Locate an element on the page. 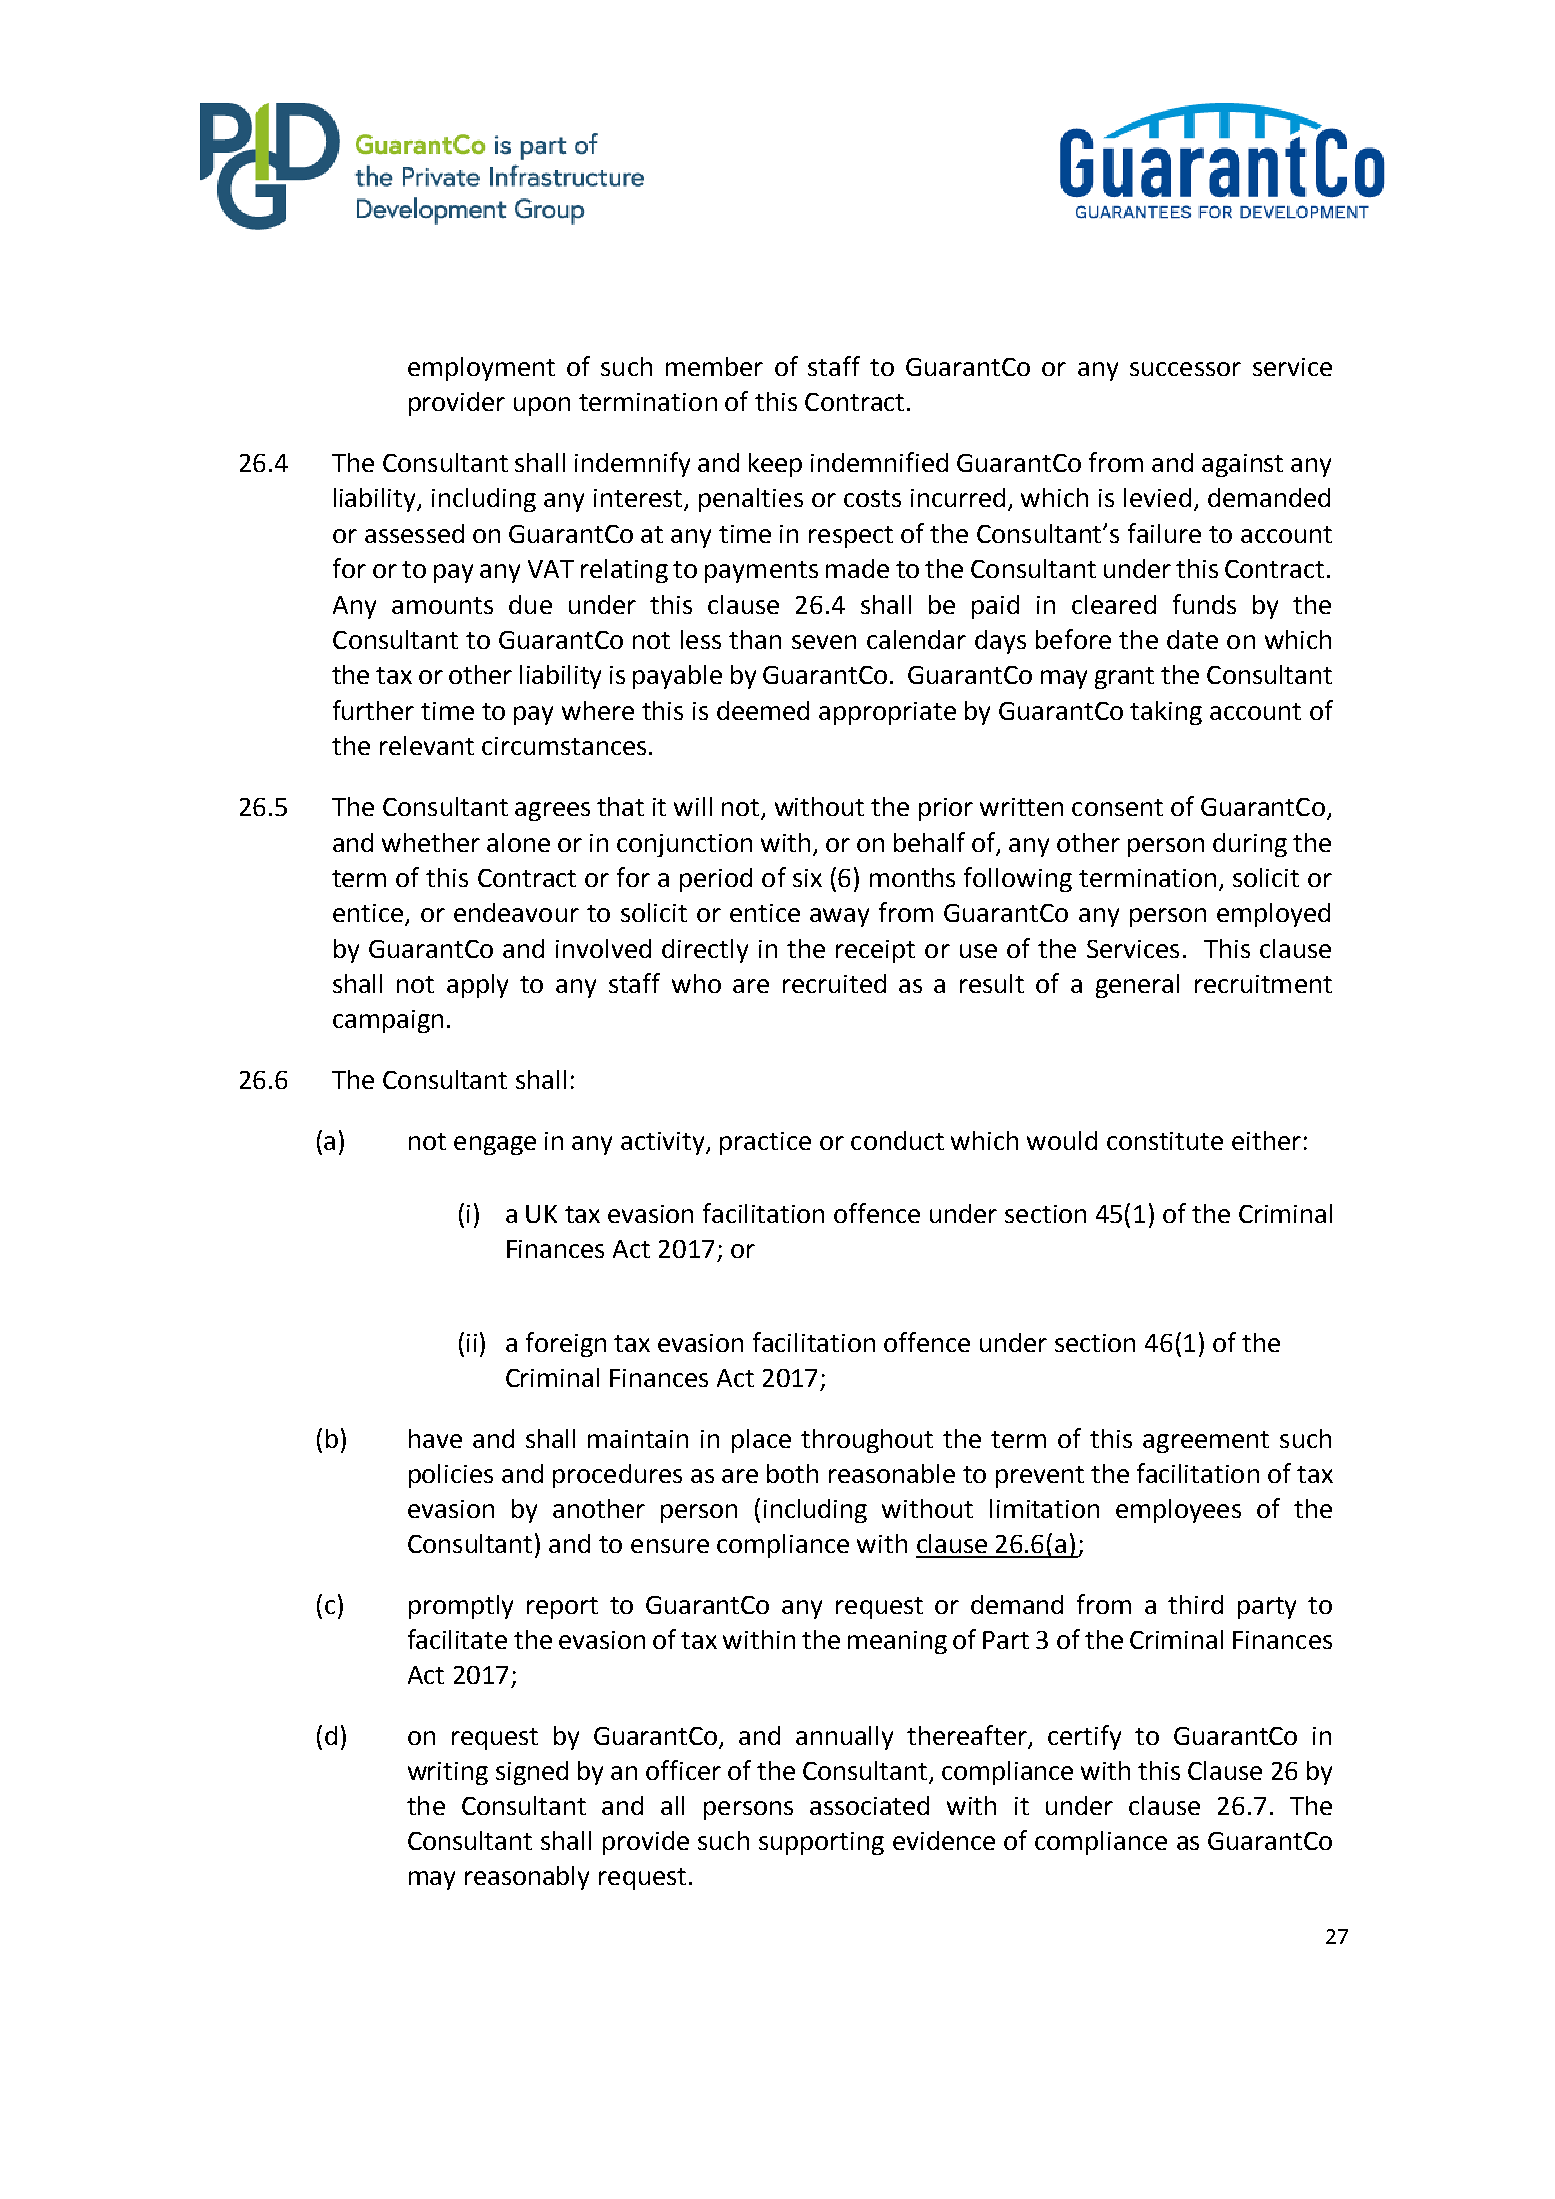  successor is located at coordinates (1185, 369).
